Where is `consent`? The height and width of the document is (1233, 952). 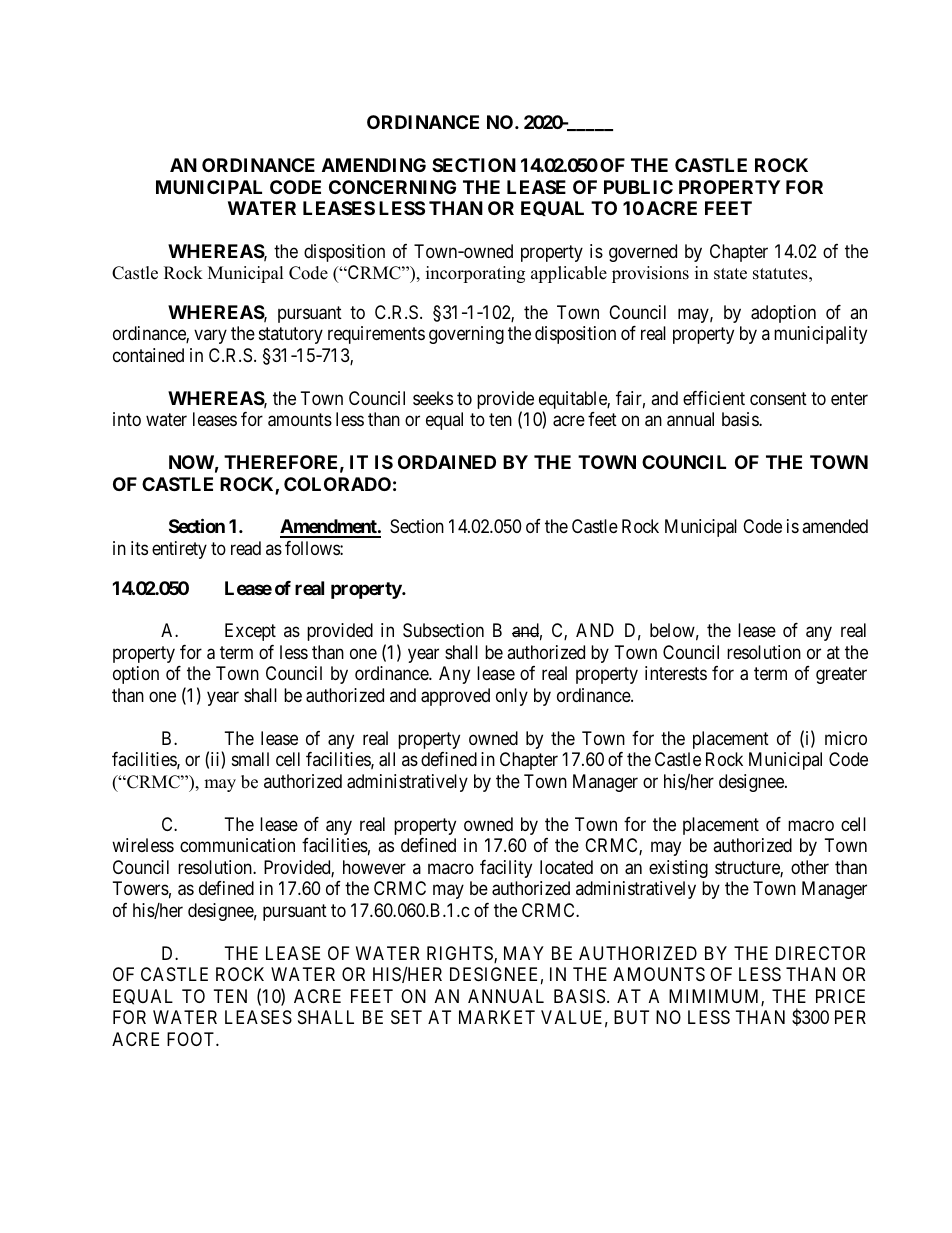 consent is located at coordinates (778, 398).
